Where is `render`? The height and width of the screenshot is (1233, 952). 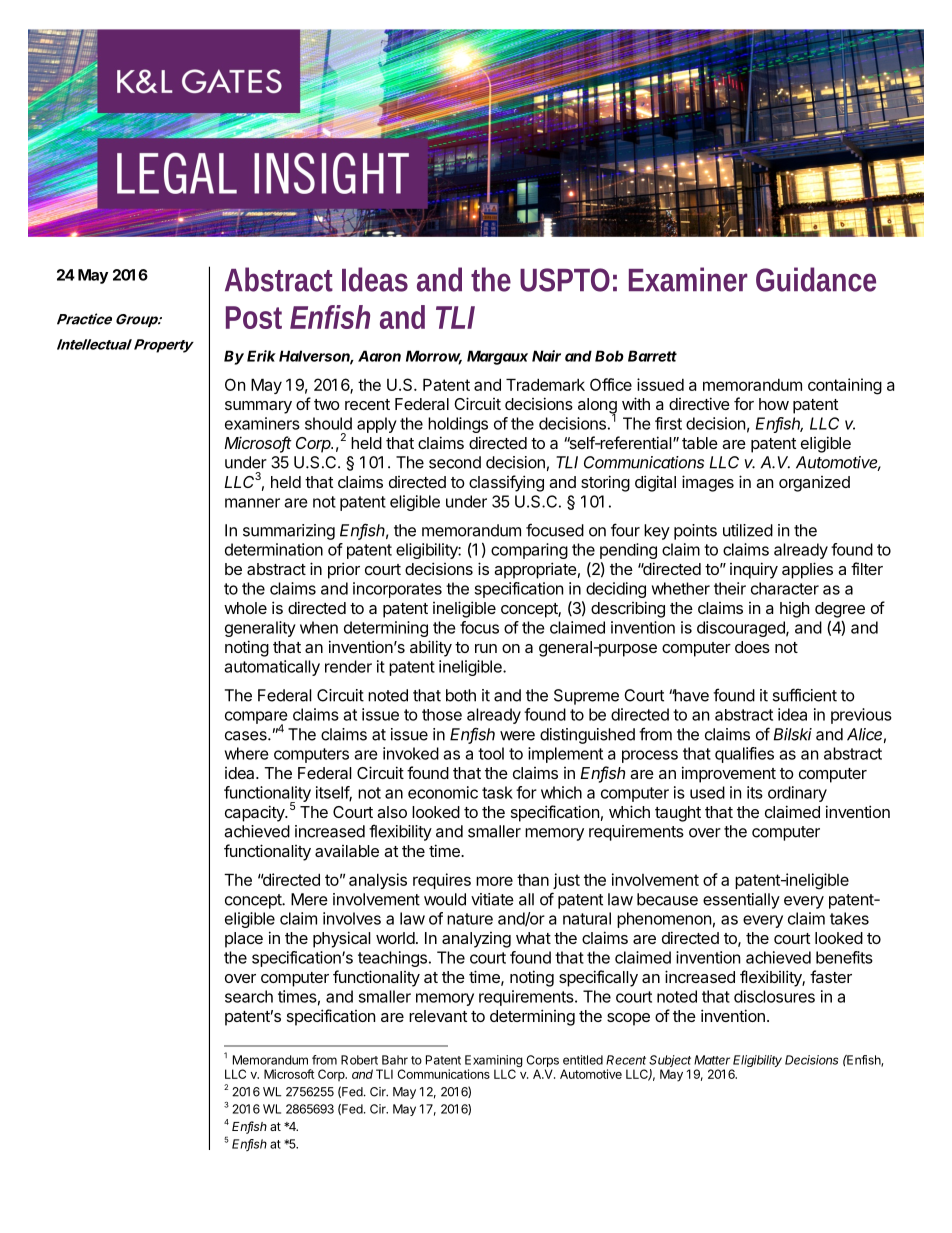
render is located at coordinates (348, 666).
